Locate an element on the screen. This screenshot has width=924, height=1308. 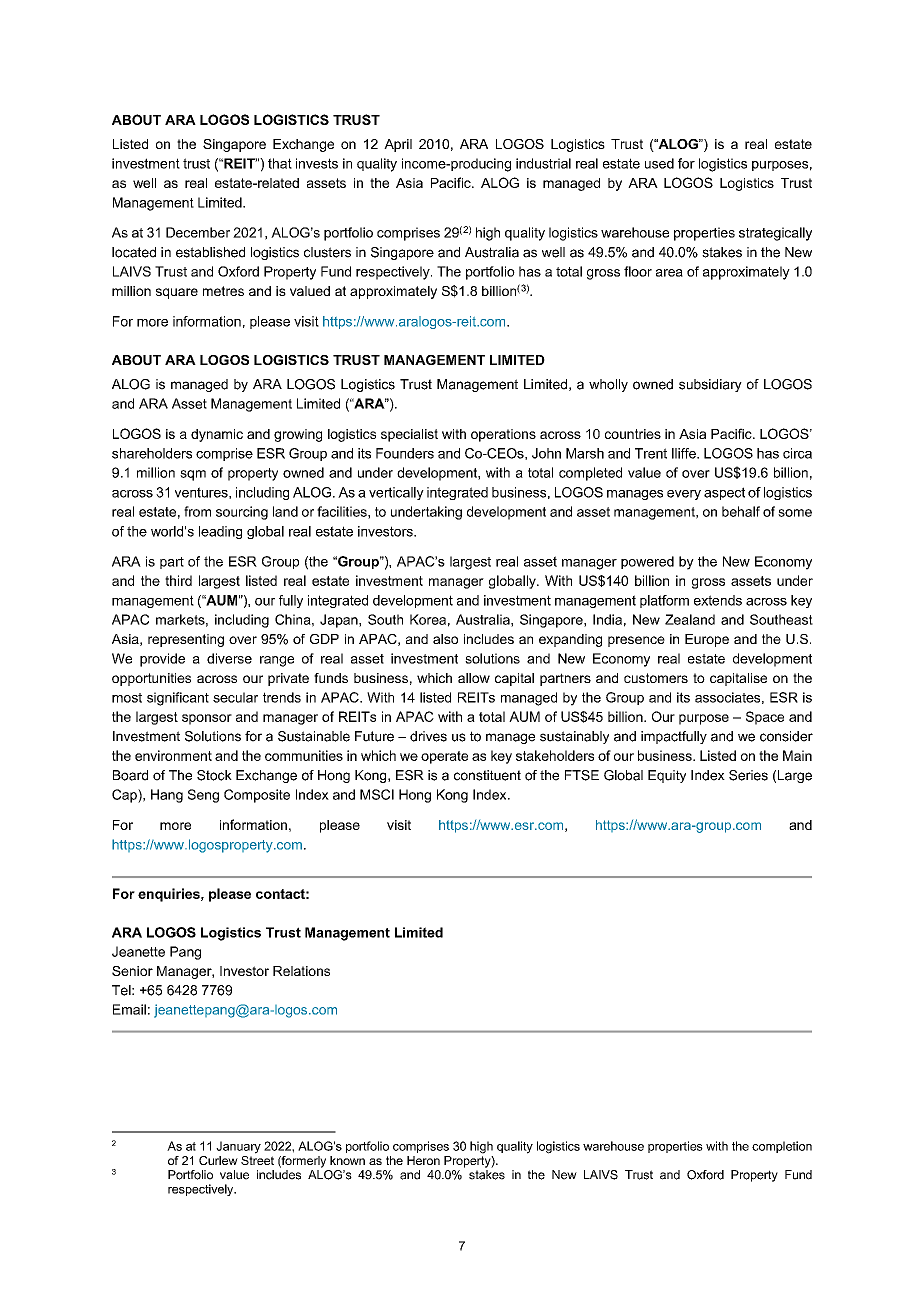
Heron is located at coordinates (423, 1160).
